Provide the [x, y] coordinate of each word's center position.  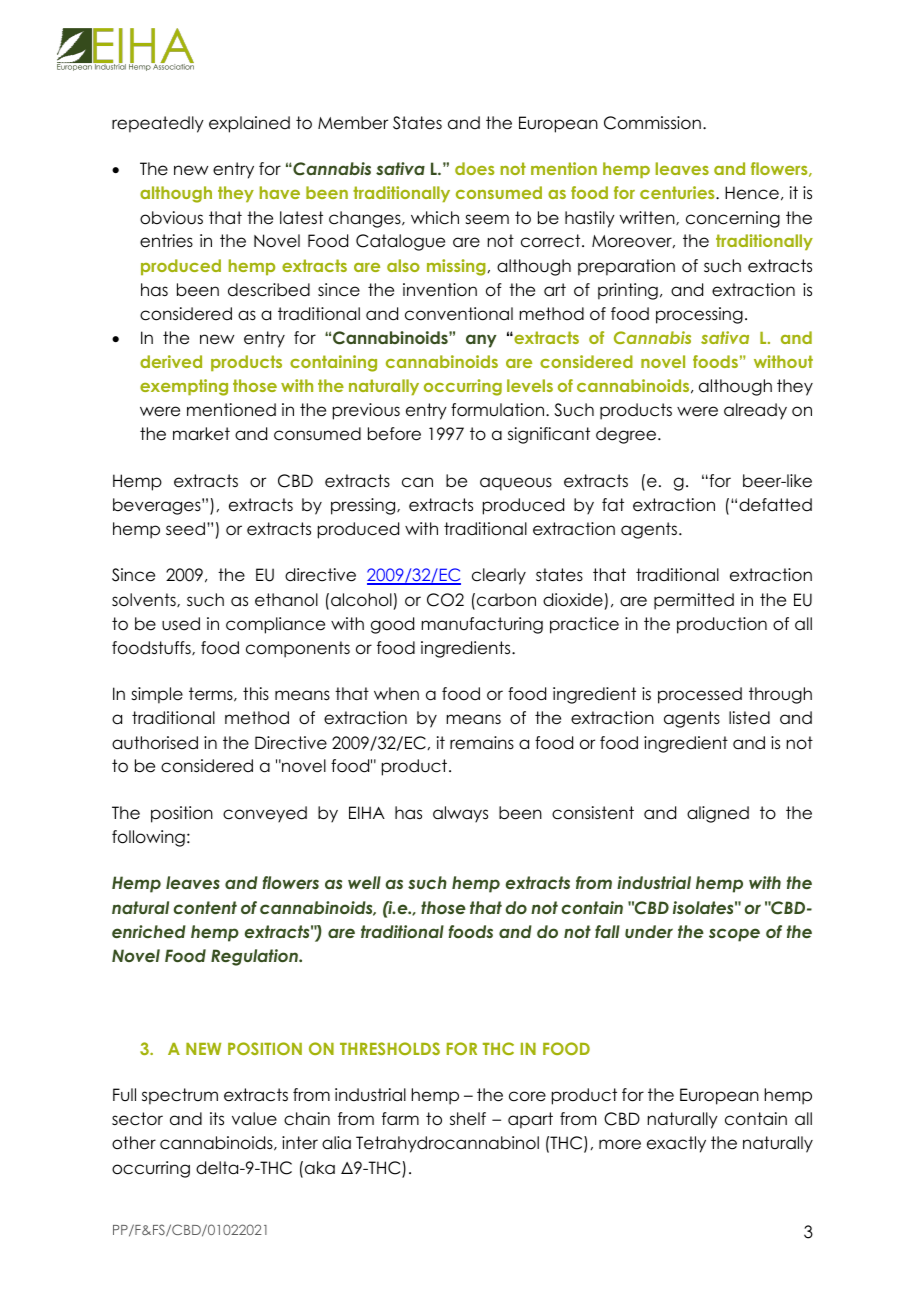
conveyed [265, 814]
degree [627, 435]
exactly [676, 1144]
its [217, 1119]
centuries [678, 192]
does [475, 168]
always [460, 814]
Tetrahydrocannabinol [447, 1144]
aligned [718, 814]
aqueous [516, 484]
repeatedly [158, 124]
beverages [158, 506]
